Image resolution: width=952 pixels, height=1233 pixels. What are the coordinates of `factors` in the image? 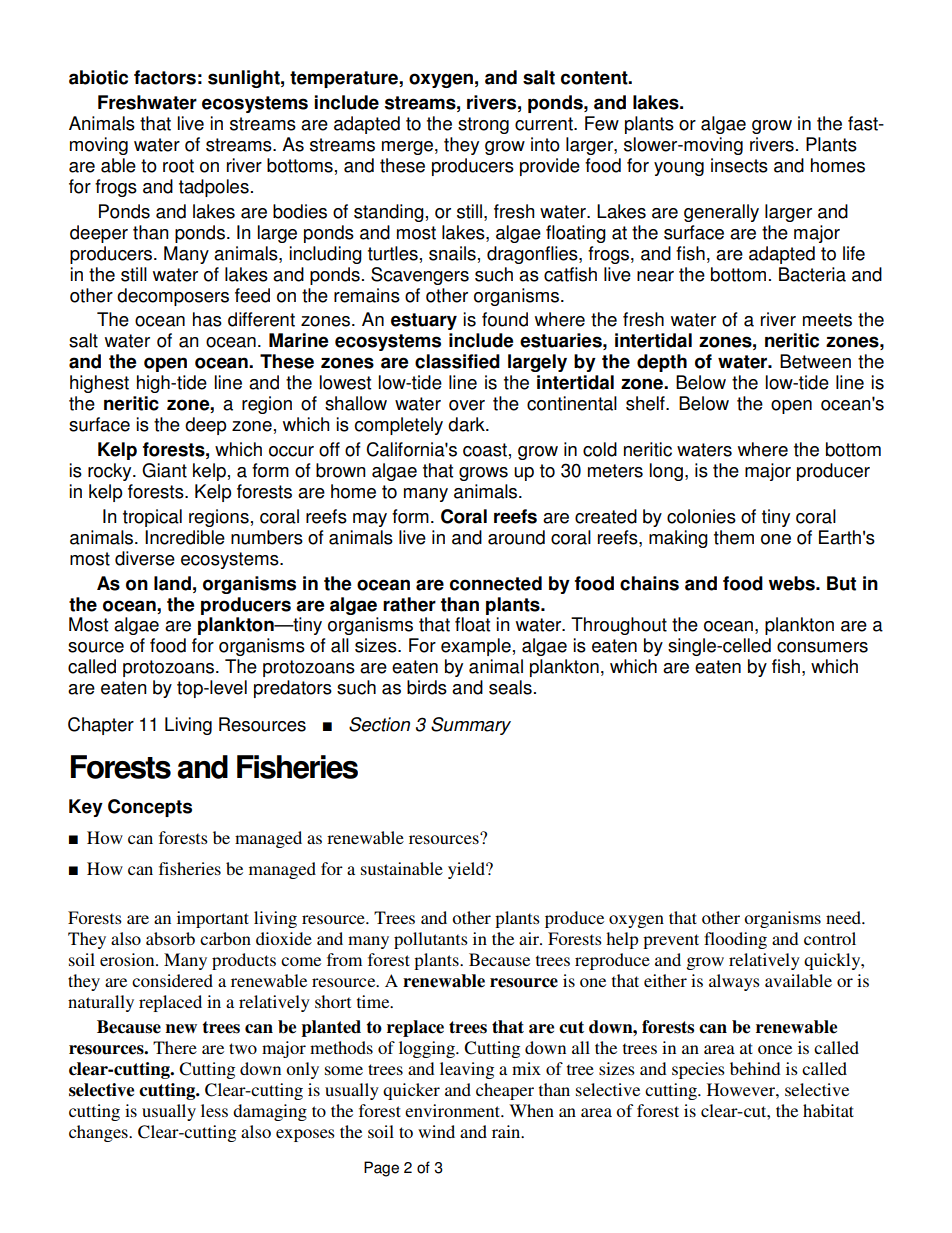 It's located at (165, 77).
